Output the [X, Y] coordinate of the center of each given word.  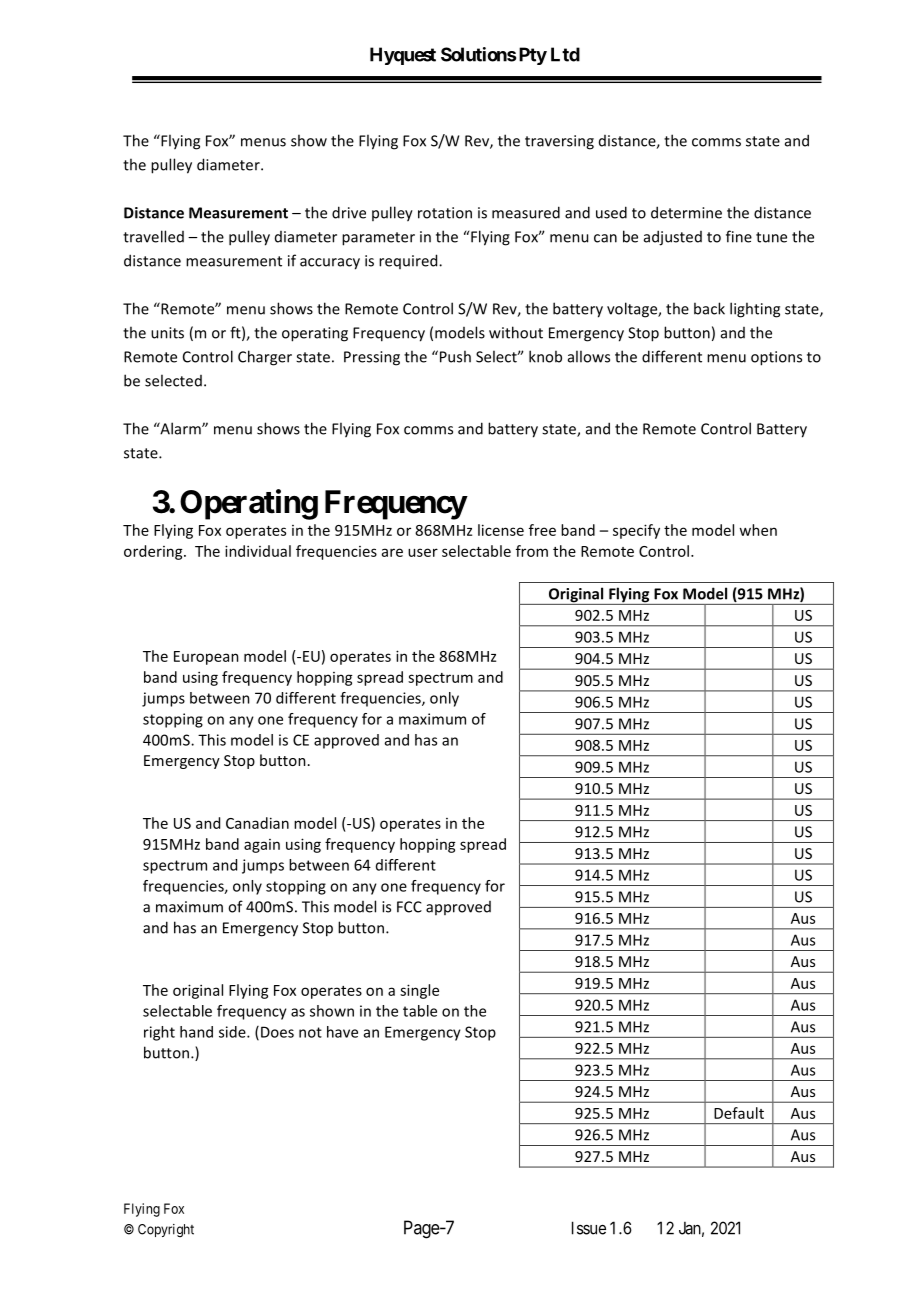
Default [739, 1113]
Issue [589, 1228]
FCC [409, 907]
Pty [533, 56]
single [419, 991]
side [233, 1032]
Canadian [257, 823]
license [501, 530]
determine [686, 212]
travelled [153, 236]
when [758, 530]
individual [258, 551]
